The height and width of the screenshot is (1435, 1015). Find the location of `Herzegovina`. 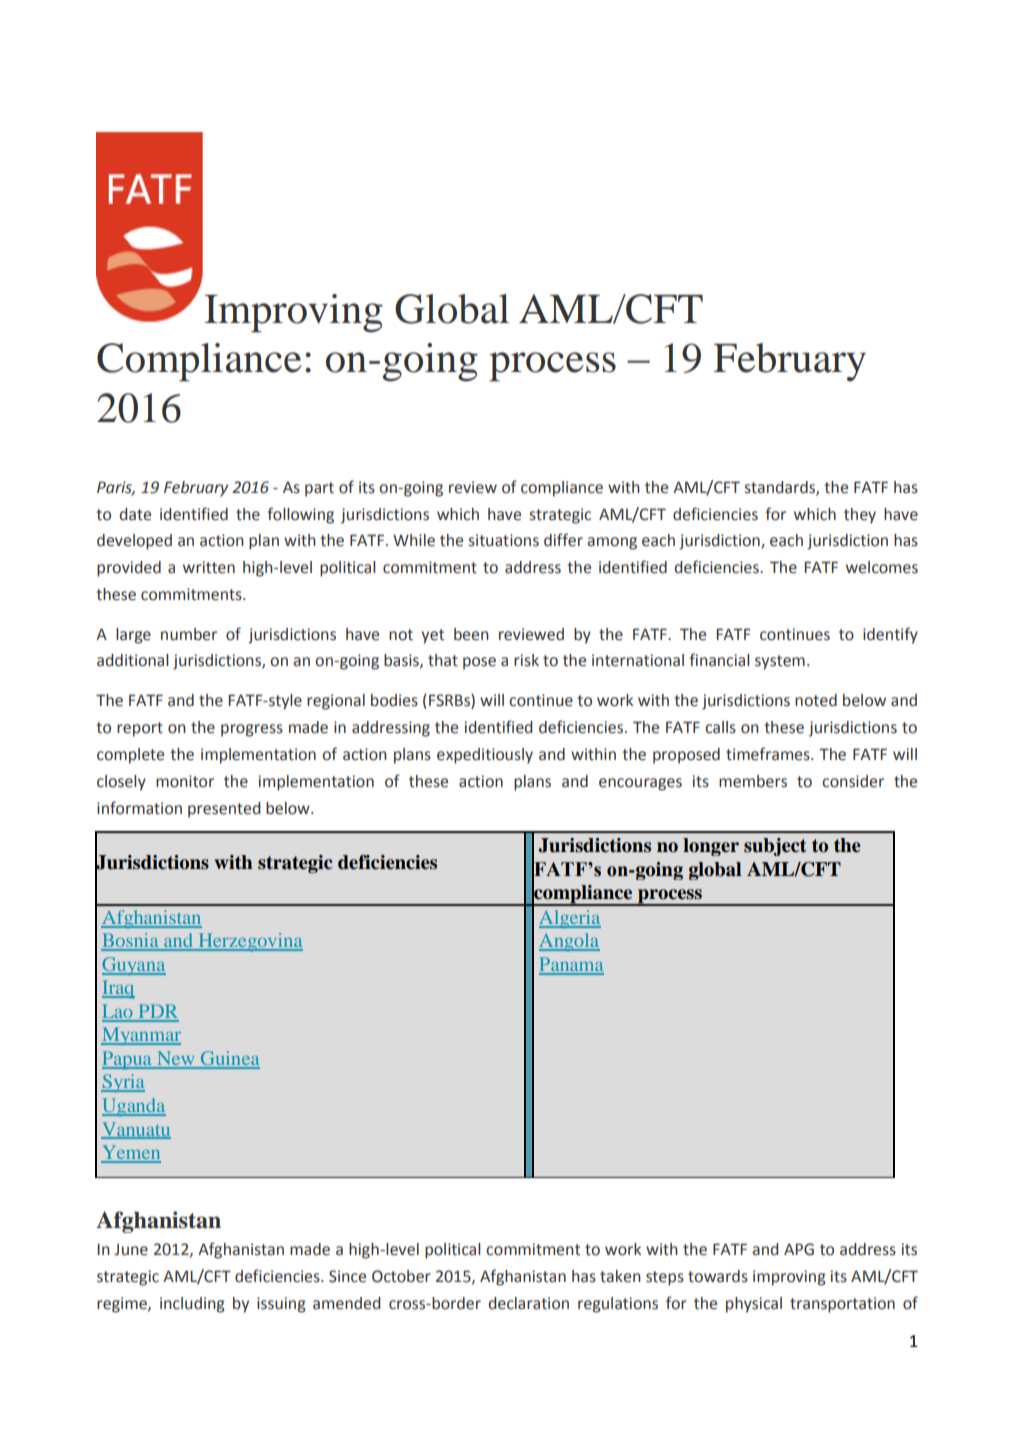

Herzegovina is located at coordinates (249, 942).
